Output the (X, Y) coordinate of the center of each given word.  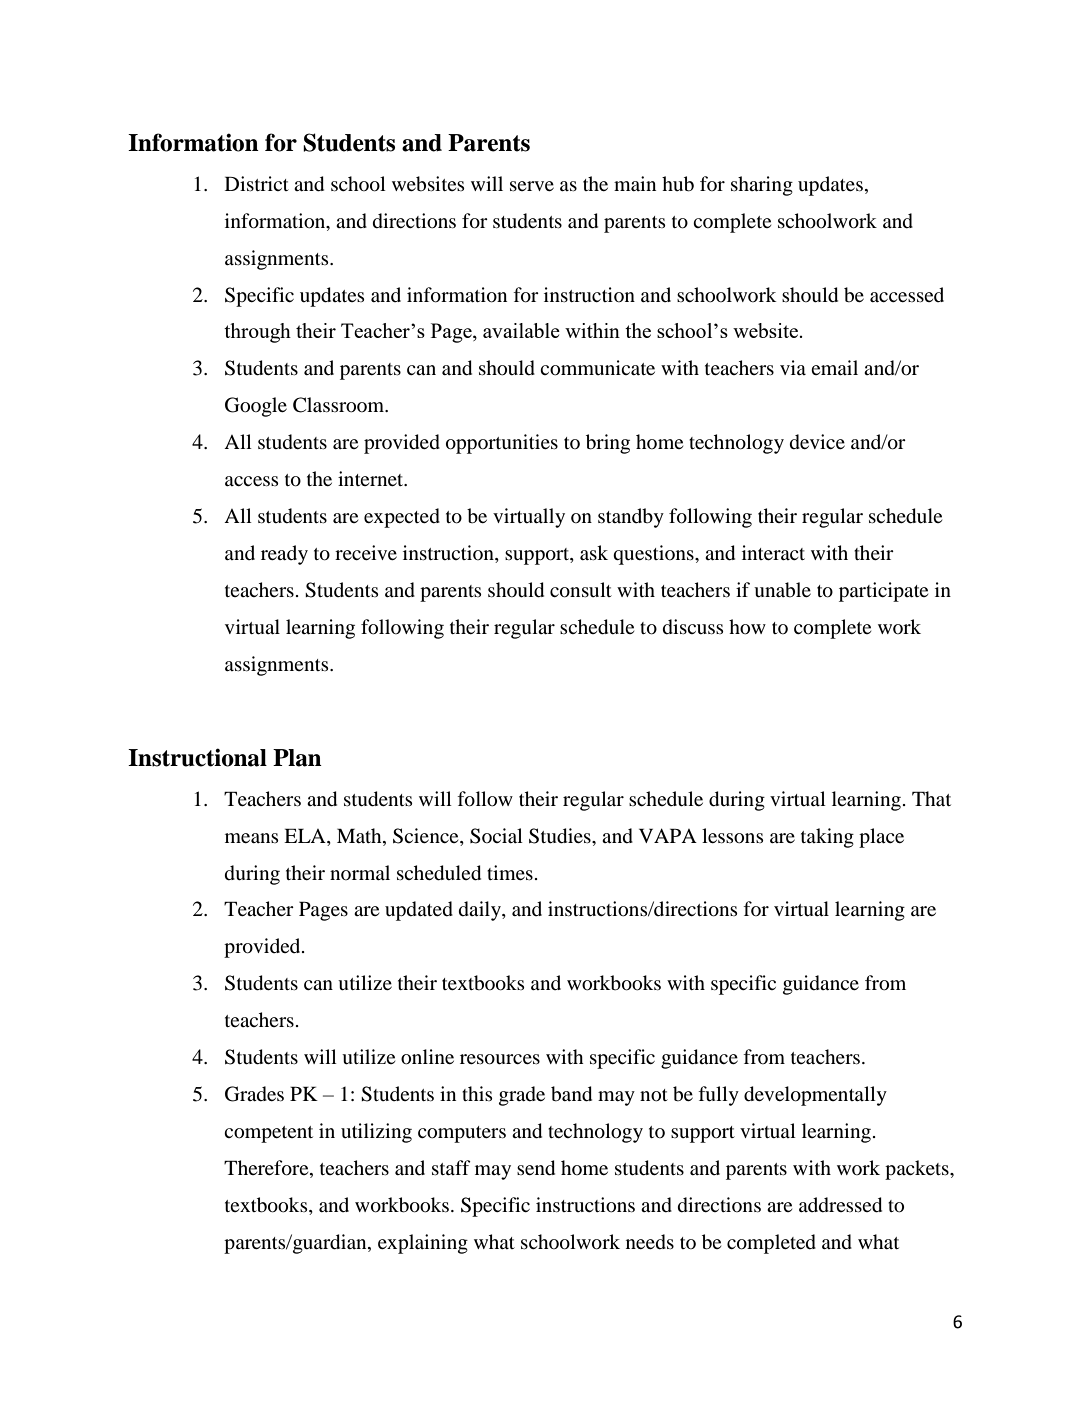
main (635, 183)
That (931, 798)
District (257, 183)
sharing (762, 186)
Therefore (267, 1169)
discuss (693, 627)
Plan (297, 758)
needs (650, 1242)
